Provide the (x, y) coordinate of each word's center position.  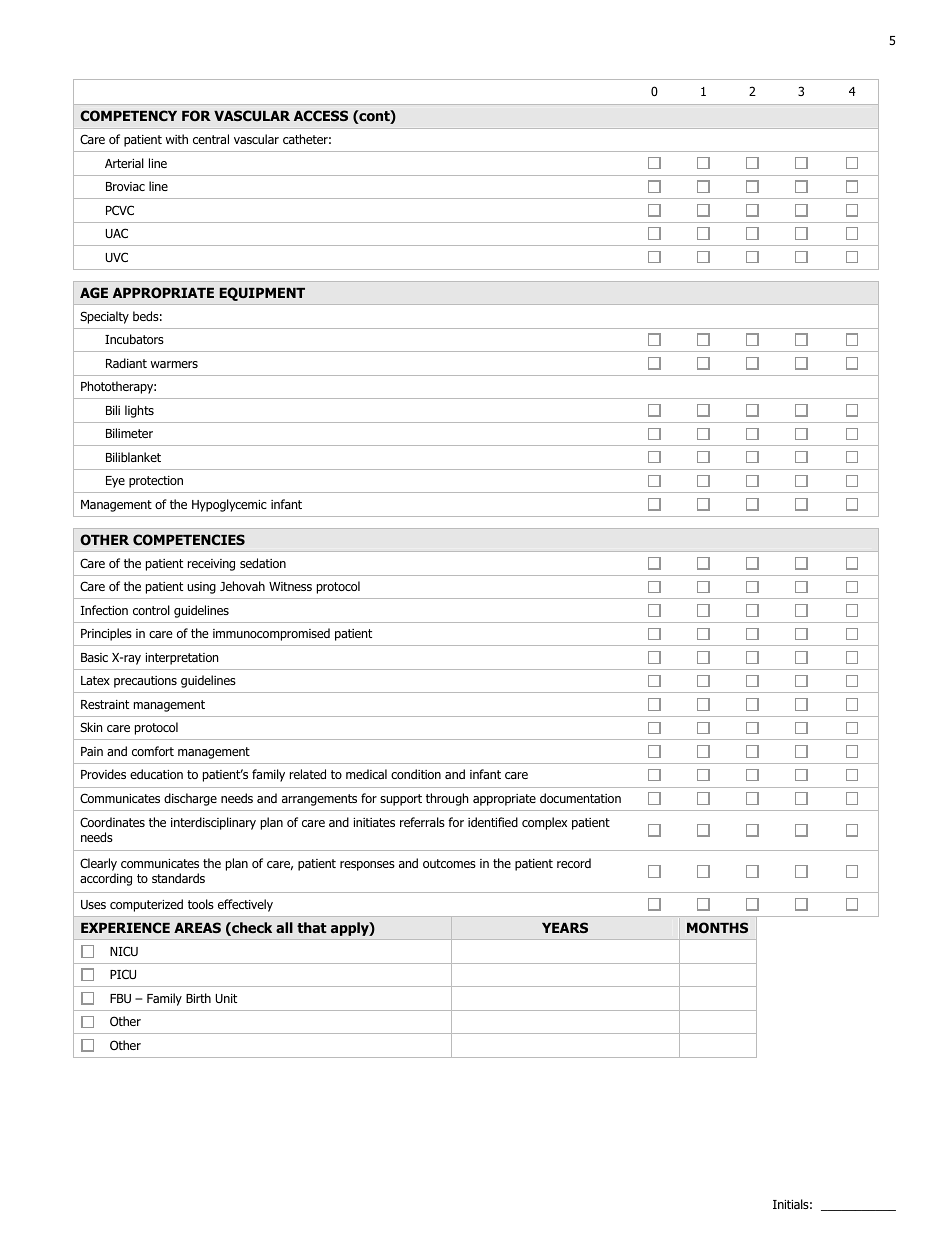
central (211, 139)
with (177, 139)
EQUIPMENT (262, 294)
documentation (580, 798)
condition (416, 774)
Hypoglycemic (229, 505)
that (312, 927)
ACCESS (321, 115)
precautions (145, 682)
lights (139, 411)
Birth (198, 998)
